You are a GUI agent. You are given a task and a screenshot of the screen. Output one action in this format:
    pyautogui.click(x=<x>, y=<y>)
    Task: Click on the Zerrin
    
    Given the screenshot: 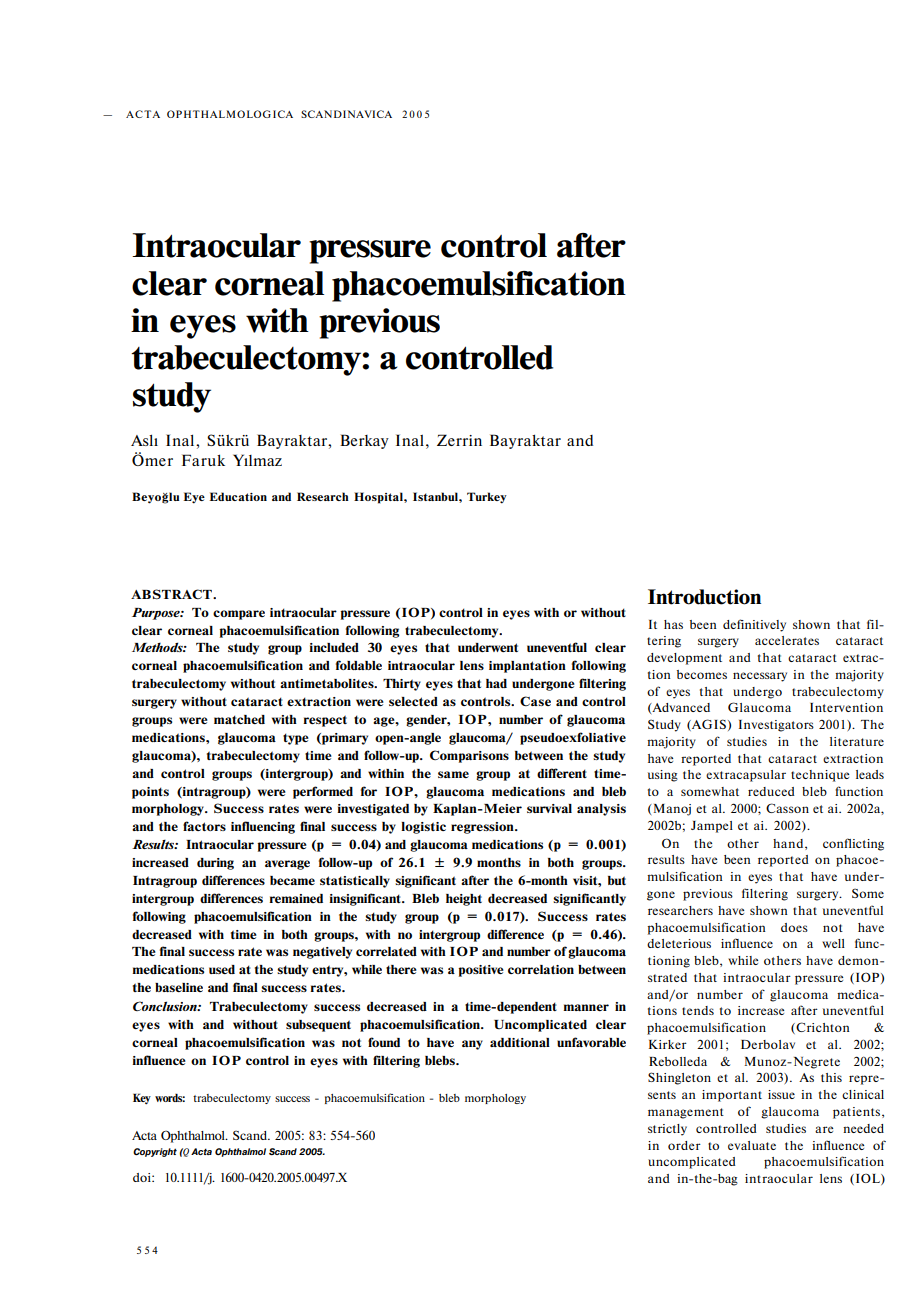 What is the action you would take?
    pyautogui.click(x=459, y=440)
